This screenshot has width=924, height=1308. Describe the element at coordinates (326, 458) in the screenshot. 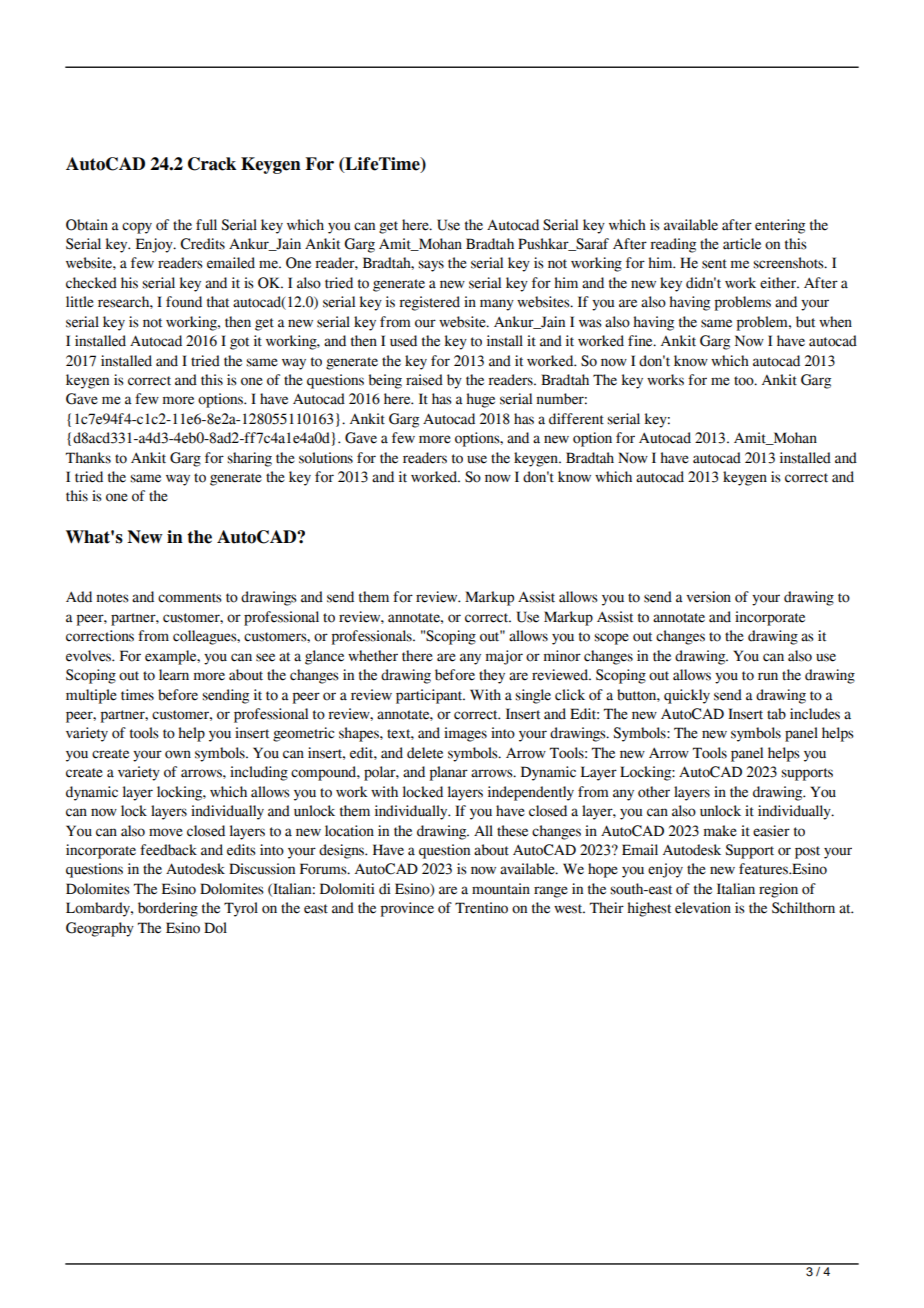

I see `solutions` at that location.
